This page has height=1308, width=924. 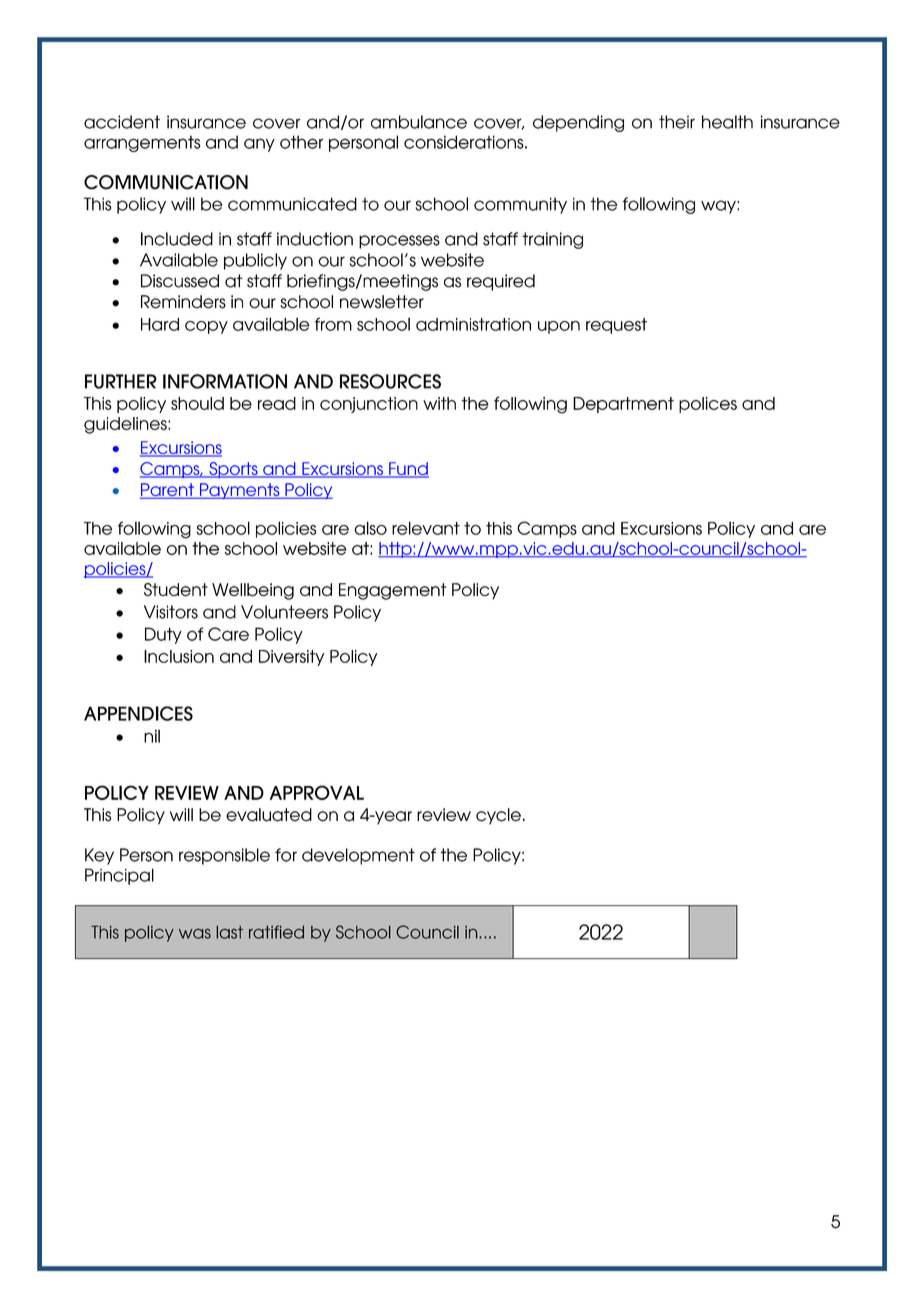 I want to click on with, so click(x=439, y=403).
